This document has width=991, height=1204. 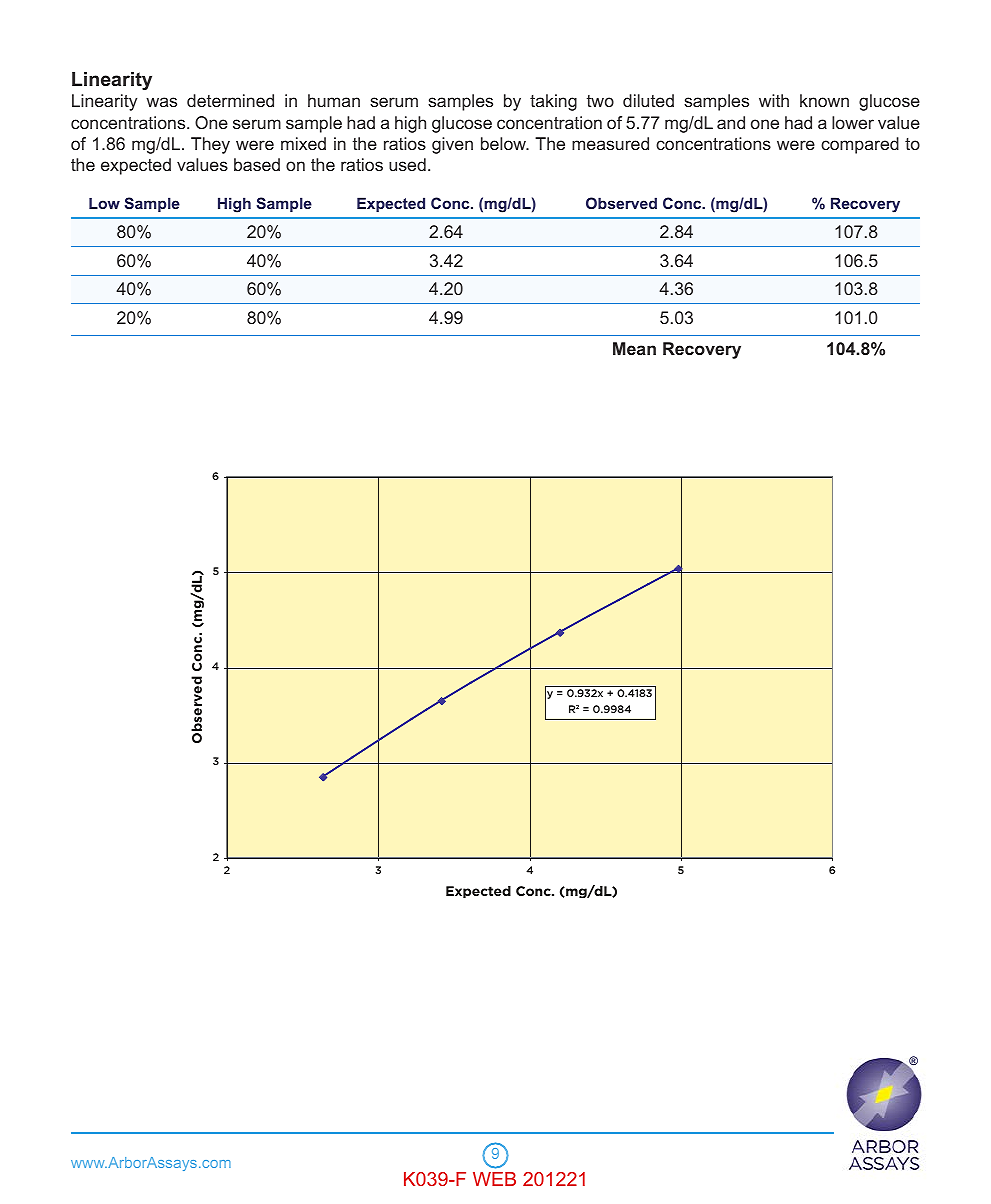 I want to click on They, so click(x=210, y=145).
